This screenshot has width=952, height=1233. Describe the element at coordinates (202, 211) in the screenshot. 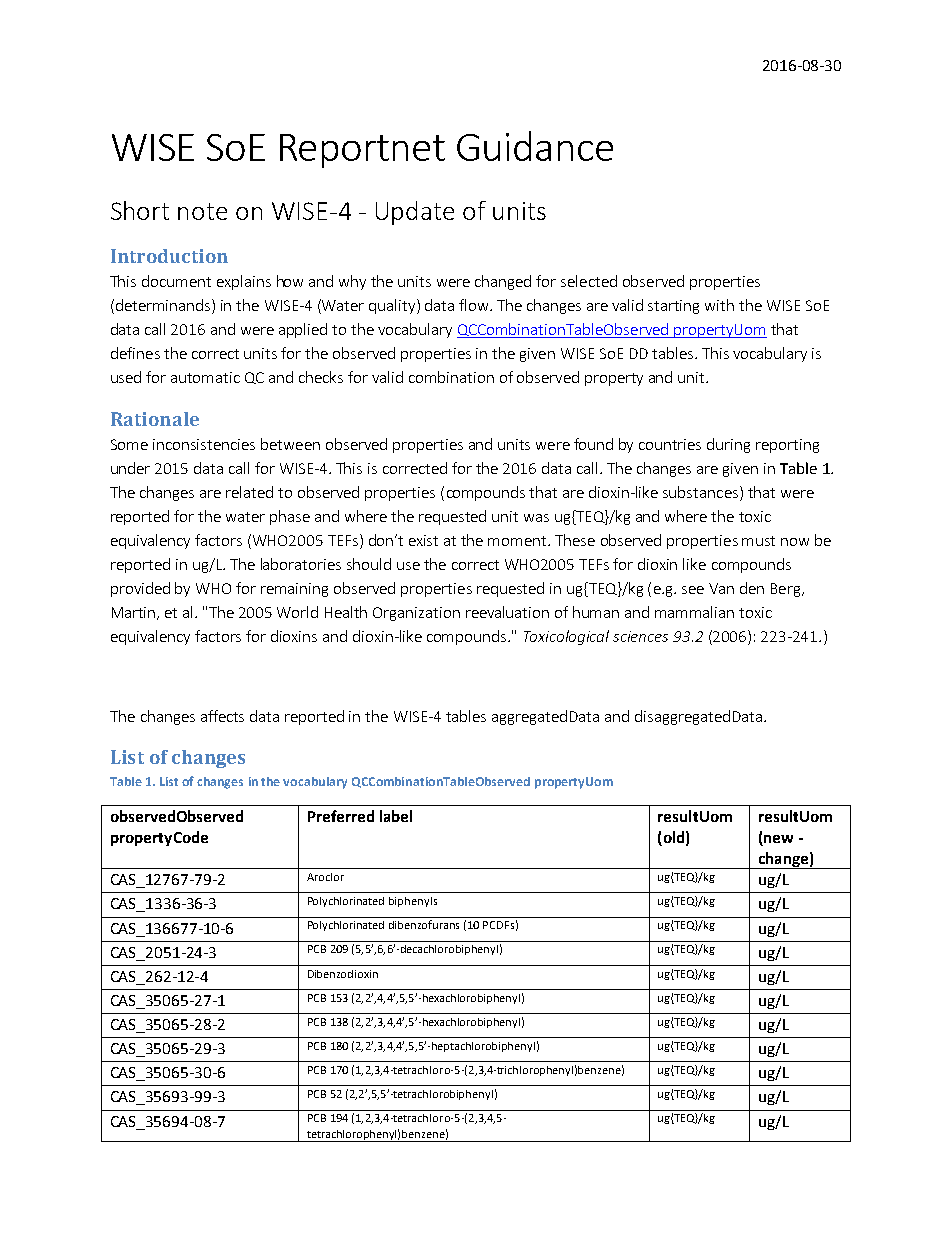

I see `note` at that location.
